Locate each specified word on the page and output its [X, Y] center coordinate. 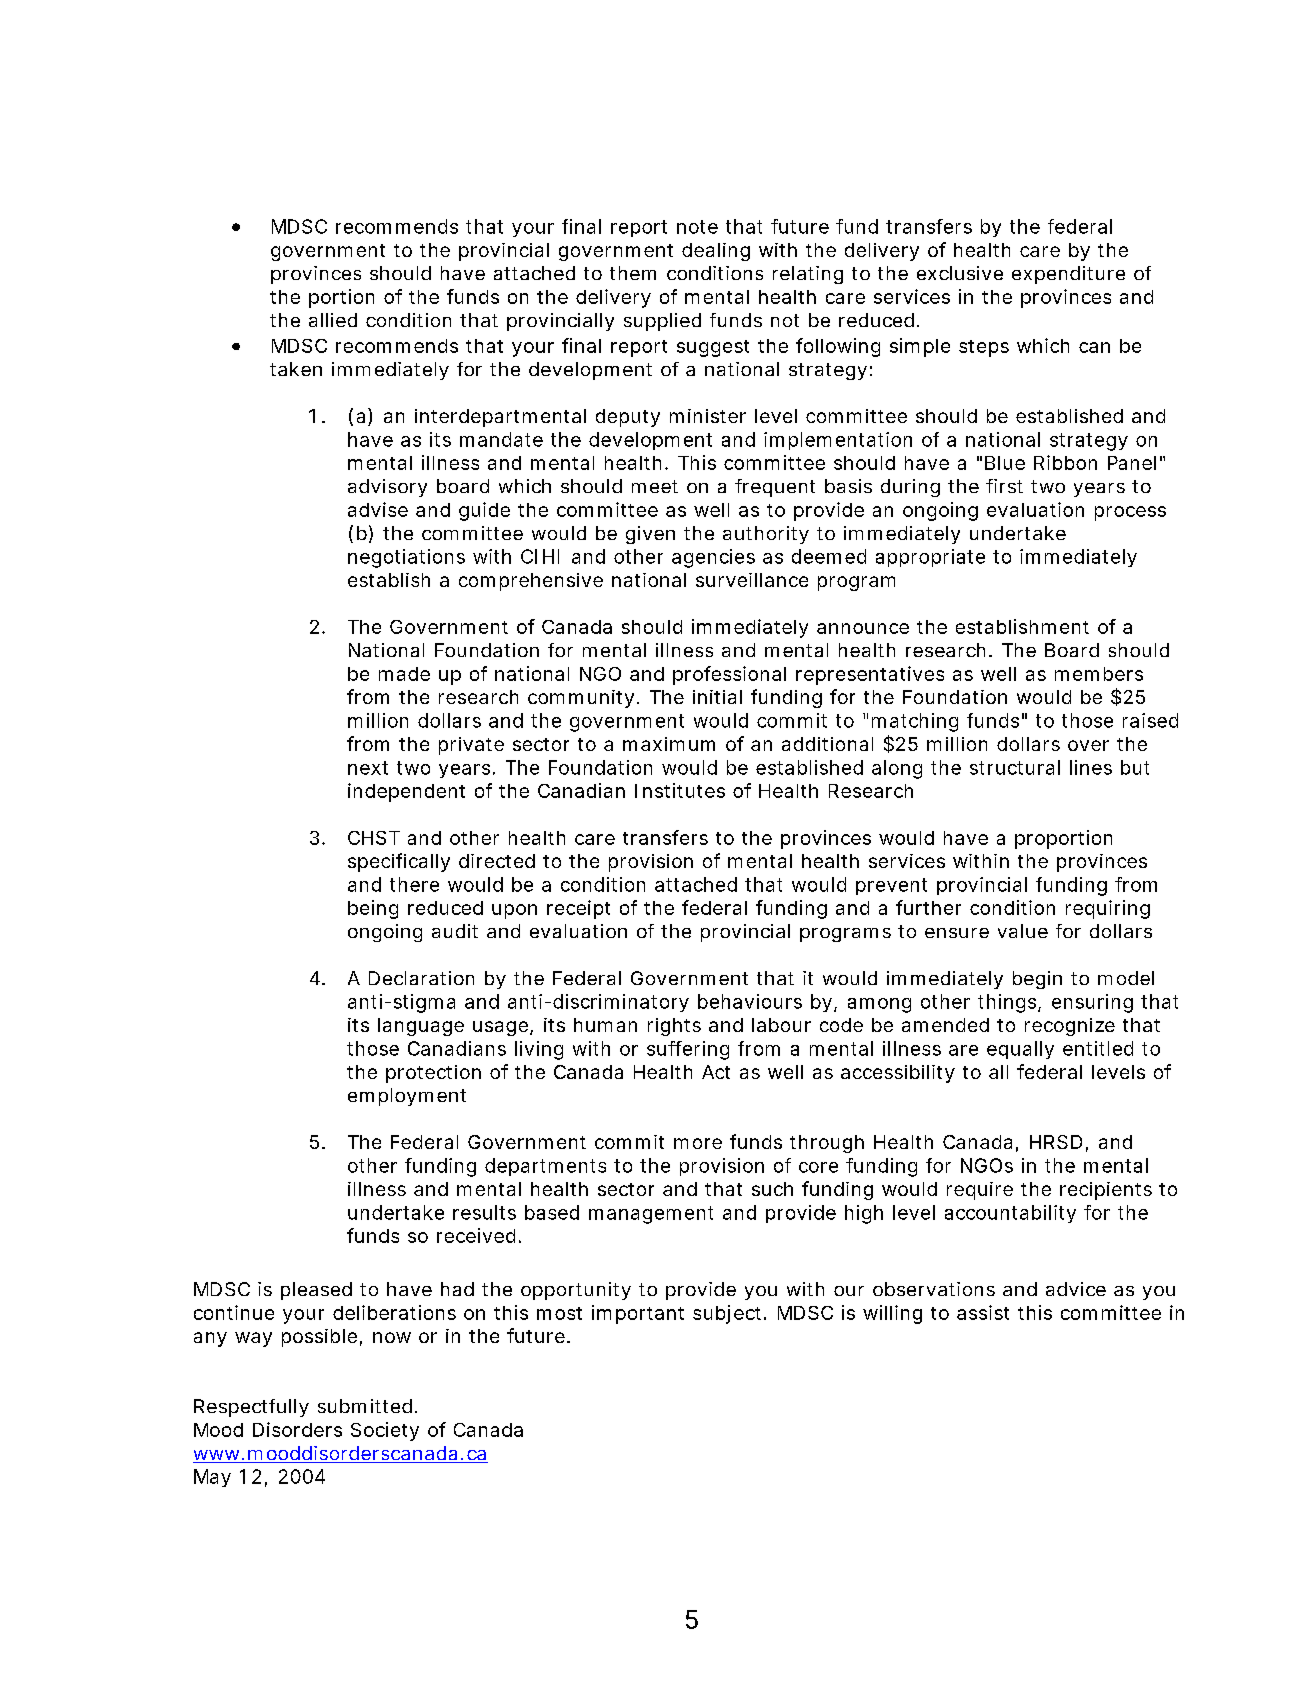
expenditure [1068, 275]
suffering [688, 1050]
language [421, 1027]
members [1099, 674]
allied [333, 320]
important [638, 1314]
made [404, 674]
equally [1020, 1050]
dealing [716, 252]
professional [729, 675]
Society [385, 1431]
